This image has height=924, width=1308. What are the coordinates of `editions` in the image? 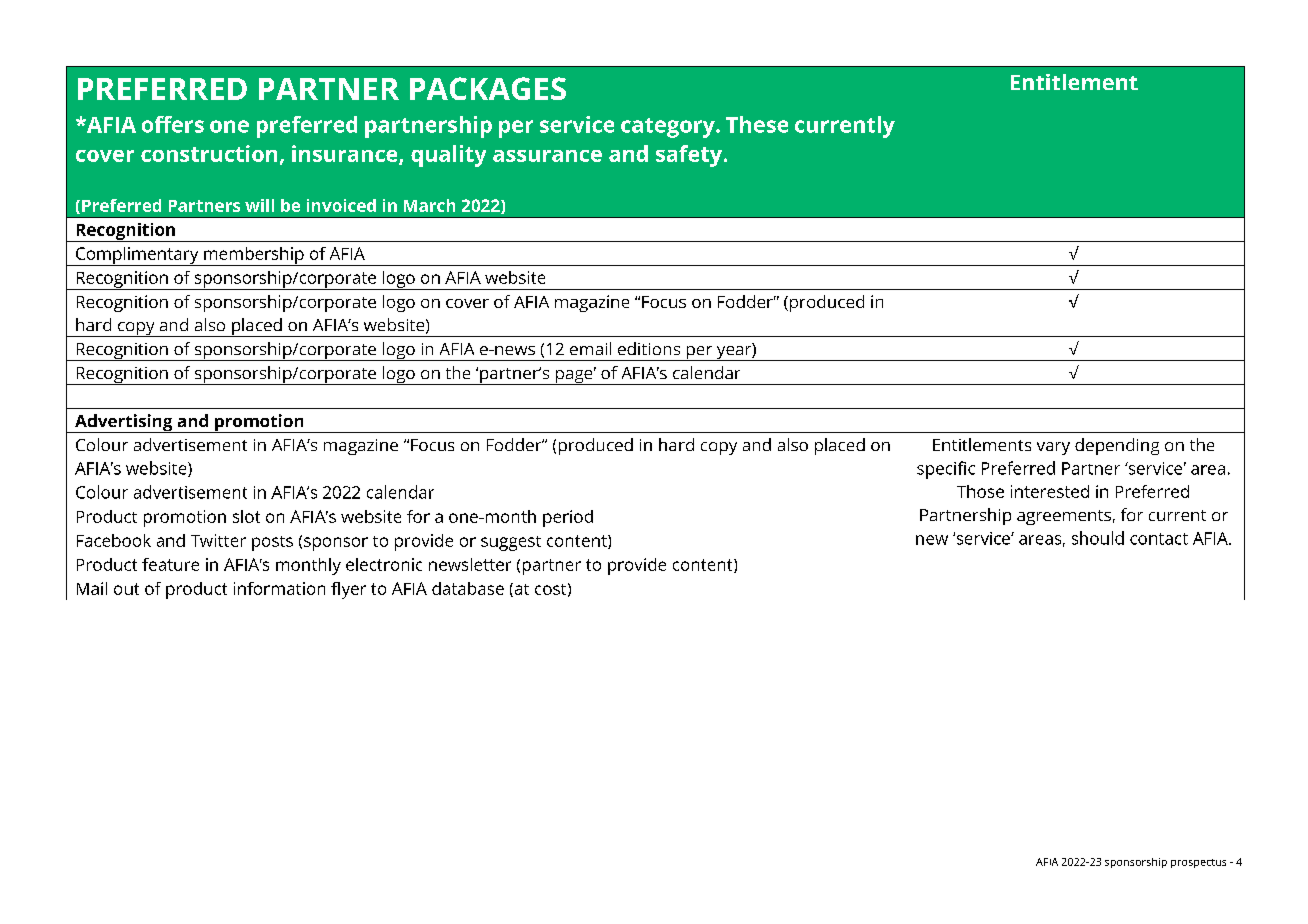 It's located at (649, 348).
